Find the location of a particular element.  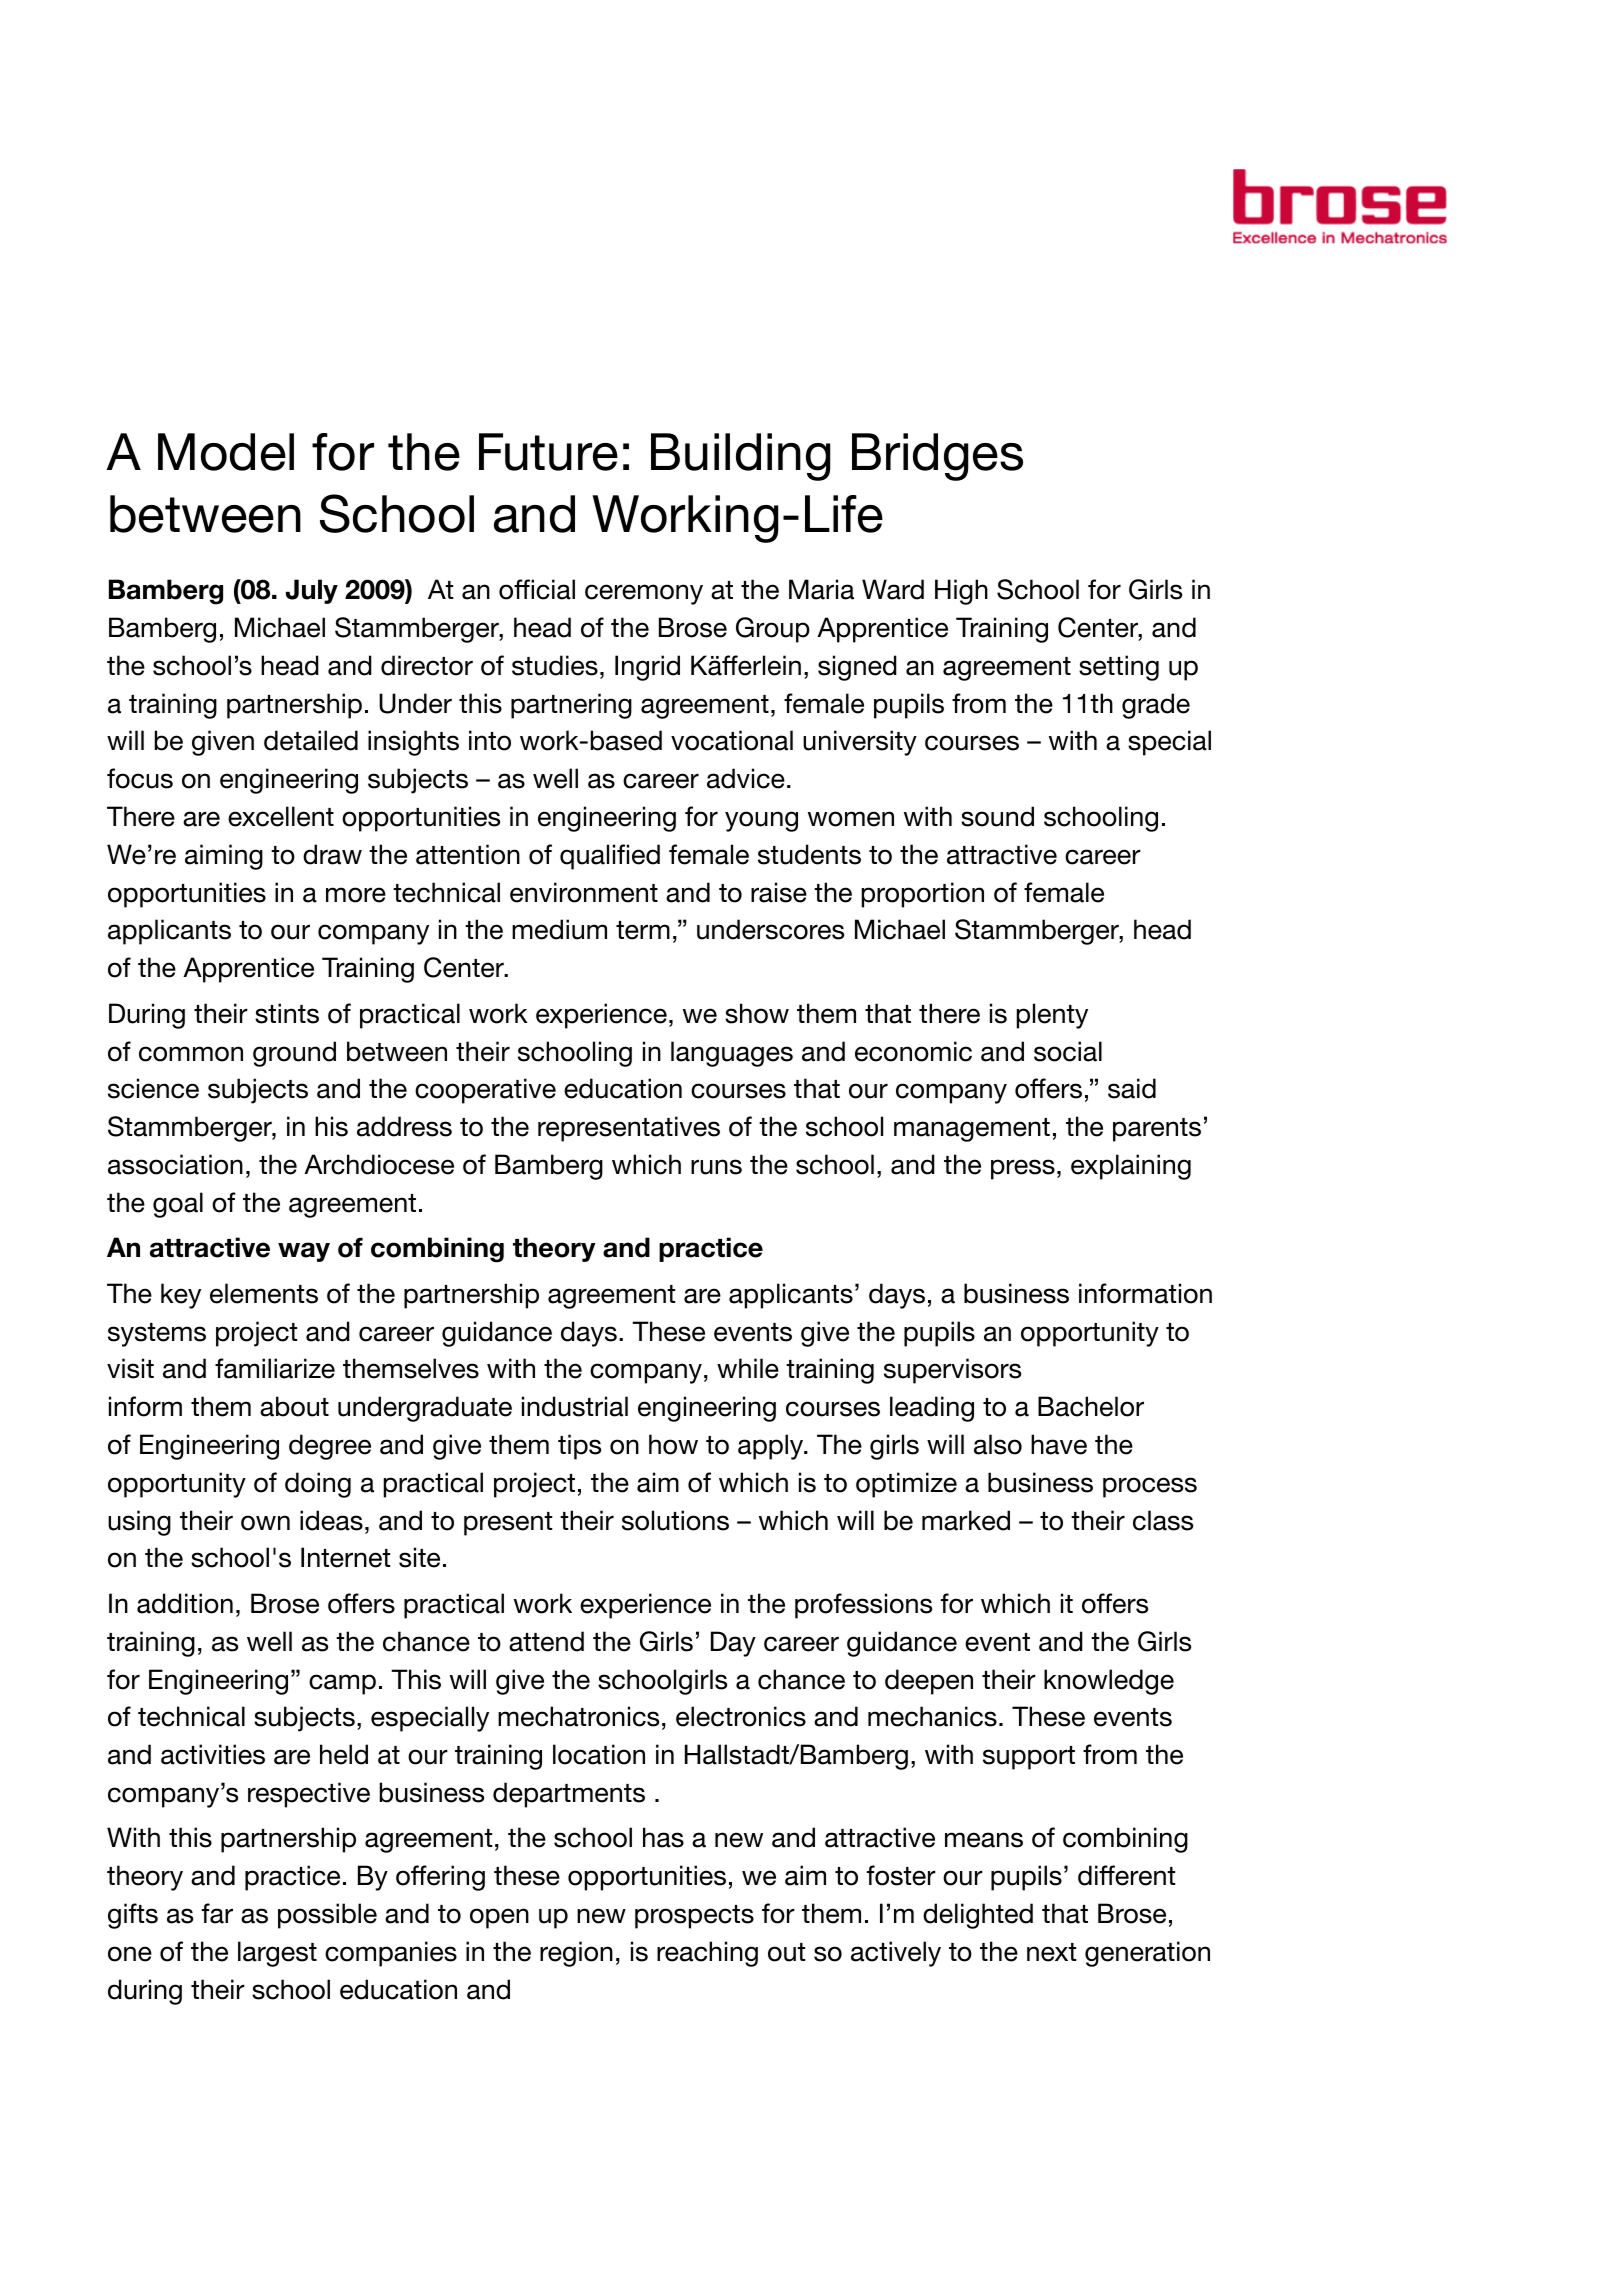

term is located at coordinates (643, 930).
